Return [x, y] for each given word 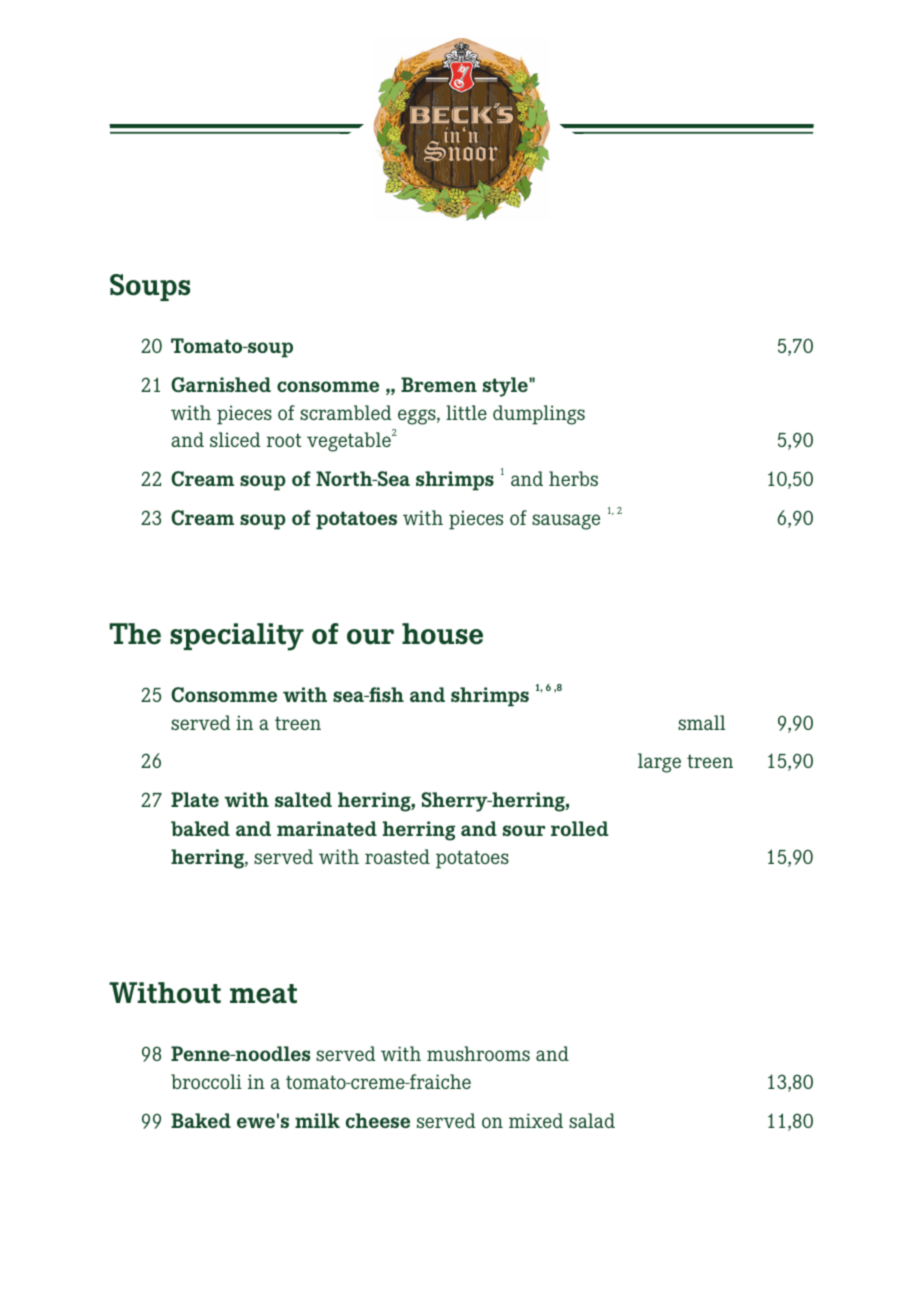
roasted [397, 856]
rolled [580, 828]
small [701, 722]
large [659, 763]
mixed [536, 1120]
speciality [237, 637]
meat [263, 994]
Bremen [439, 384]
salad [592, 1120]
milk [317, 1120]
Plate [195, 799]
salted [303, 799]
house [442, 634]
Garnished [221, 385]
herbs [573, 478]
